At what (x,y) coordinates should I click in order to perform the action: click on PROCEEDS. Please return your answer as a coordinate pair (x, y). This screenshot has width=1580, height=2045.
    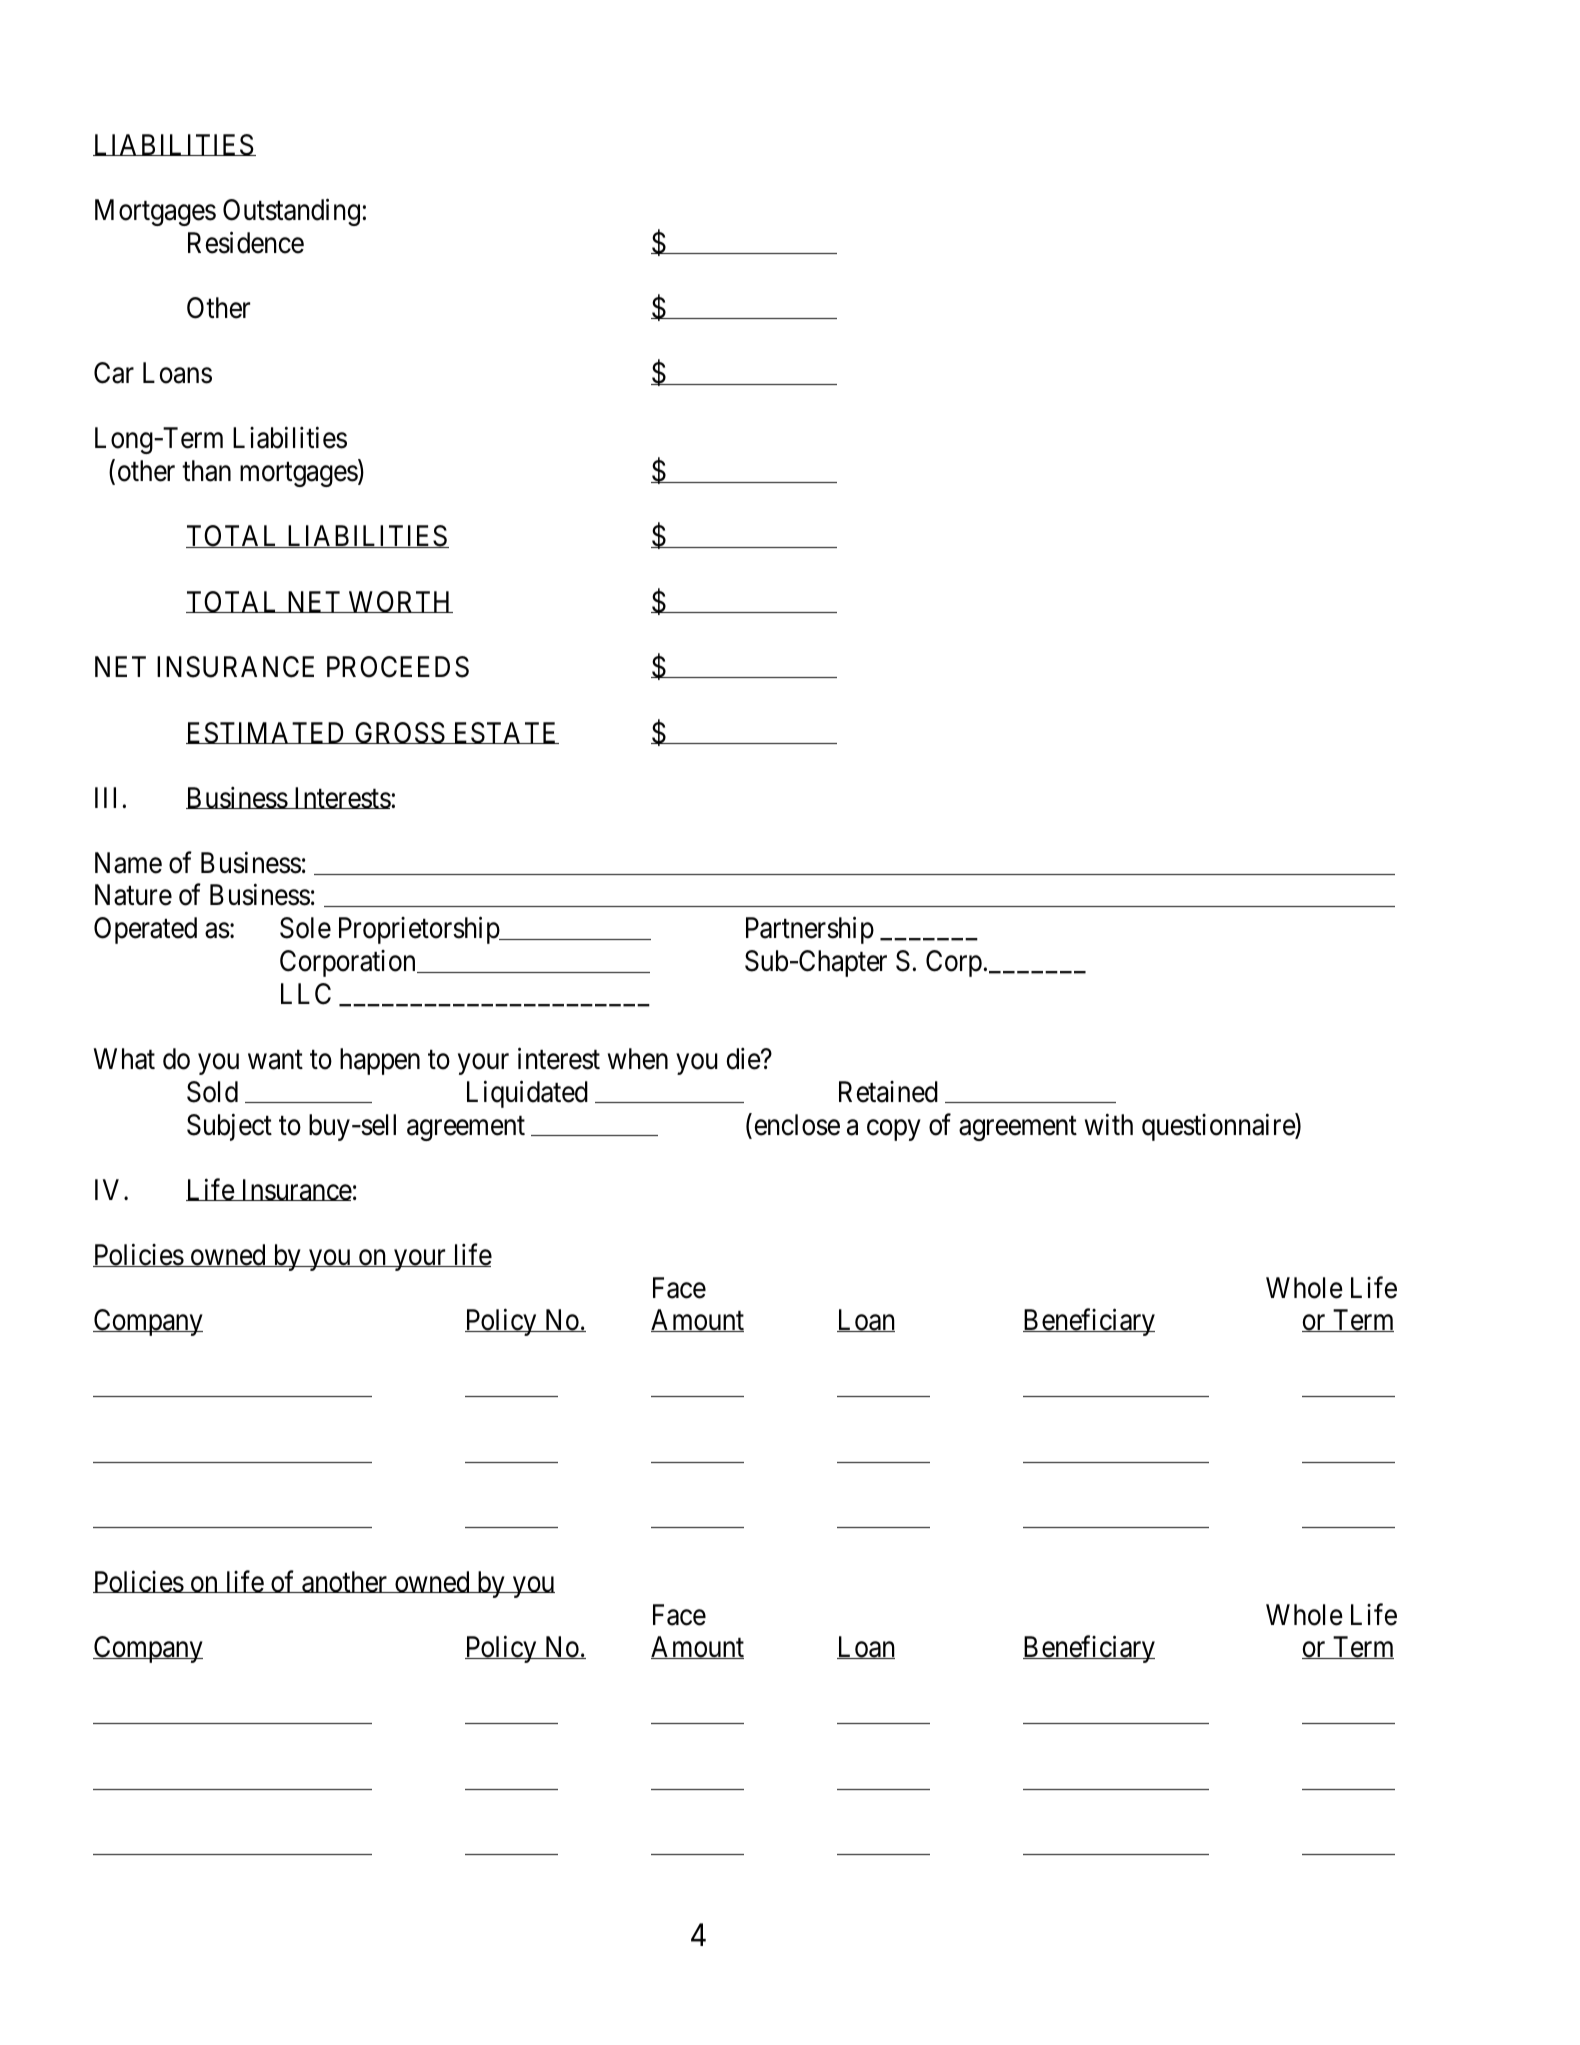
    Looking at the image, I should click on (398, 667).
